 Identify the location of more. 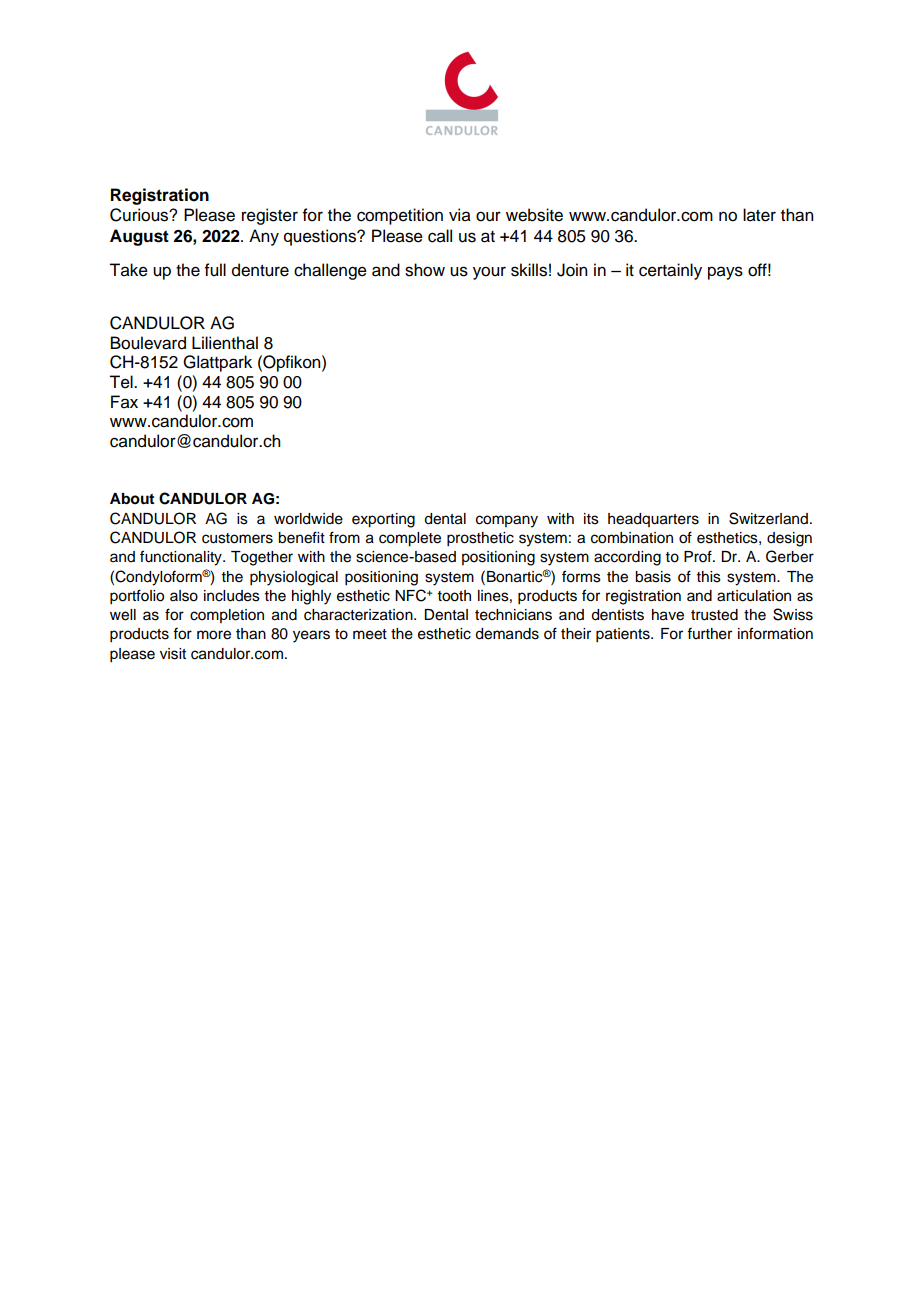
(214, 635).
